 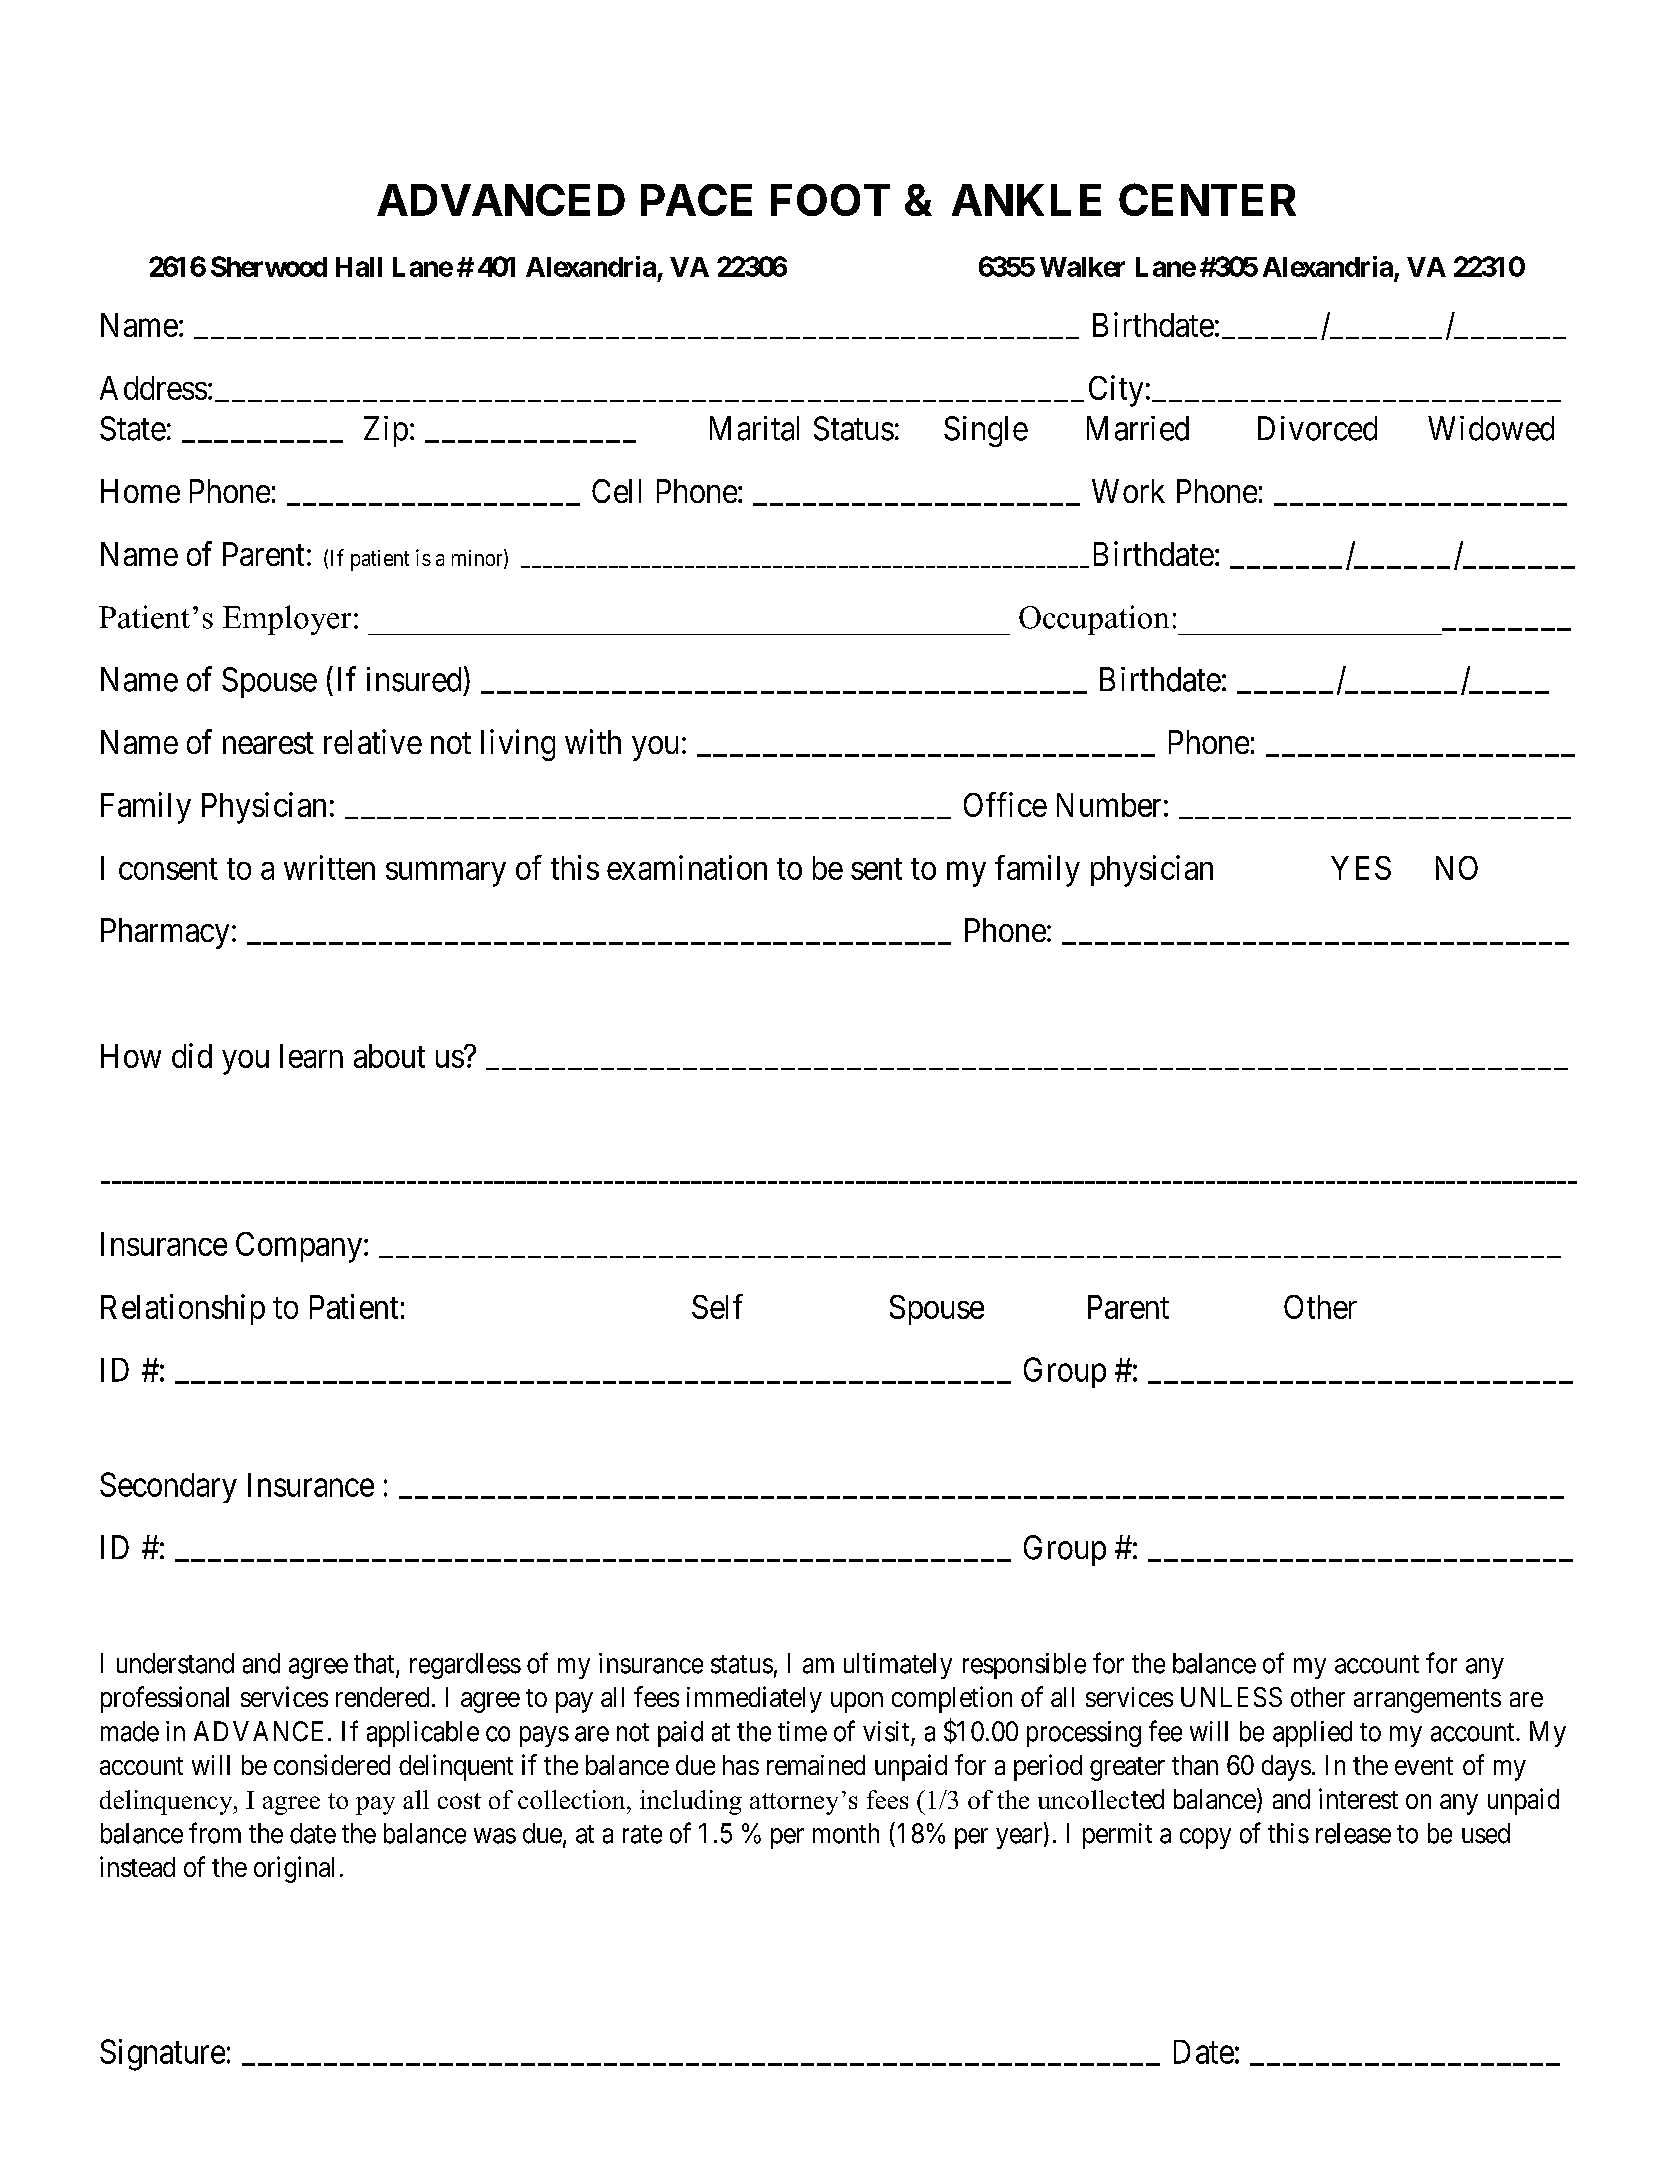 I want to click on CENTER, so click(x=1207, y=199).
